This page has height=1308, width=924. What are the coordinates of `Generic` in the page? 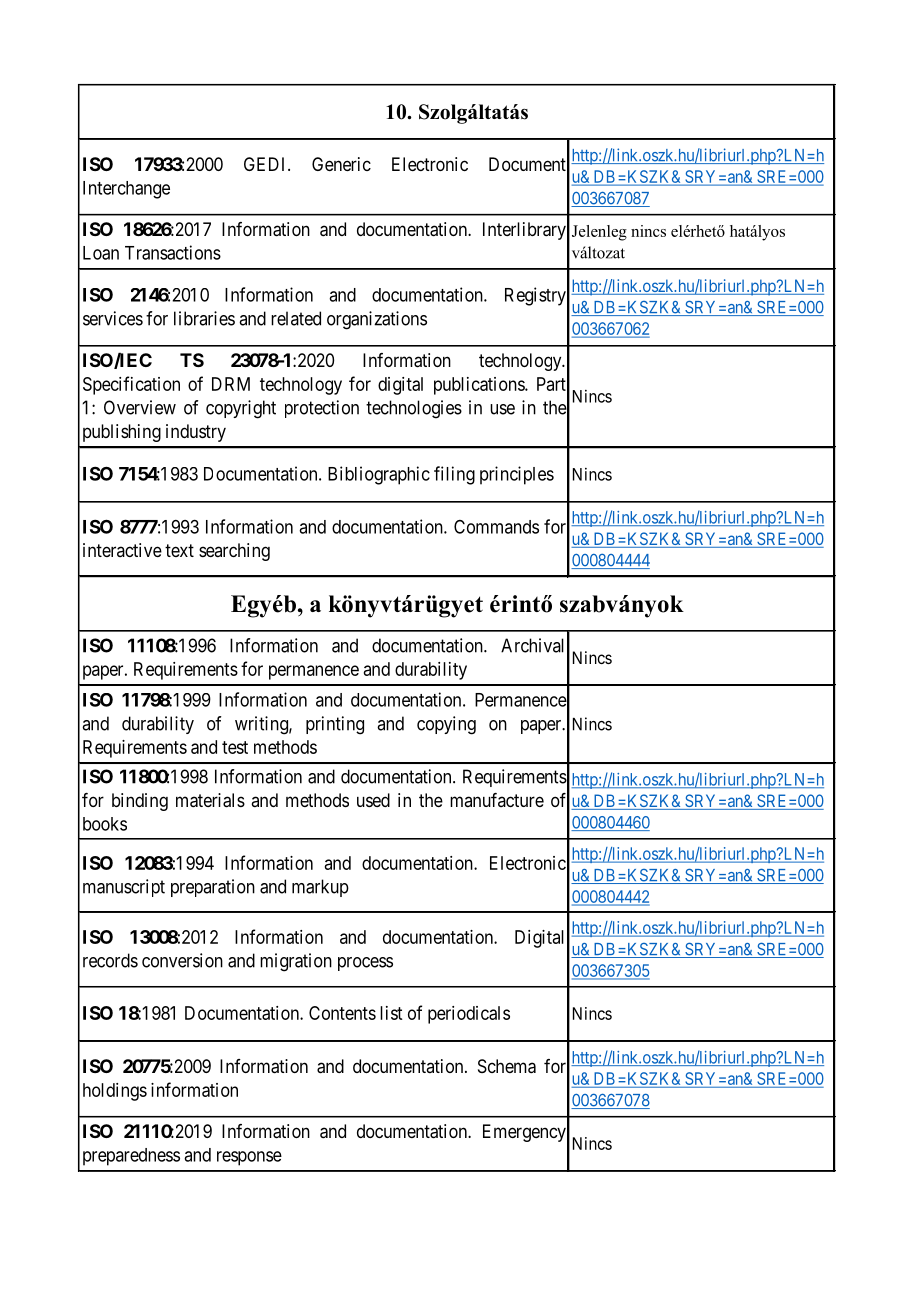 It's located at (341, 164).
